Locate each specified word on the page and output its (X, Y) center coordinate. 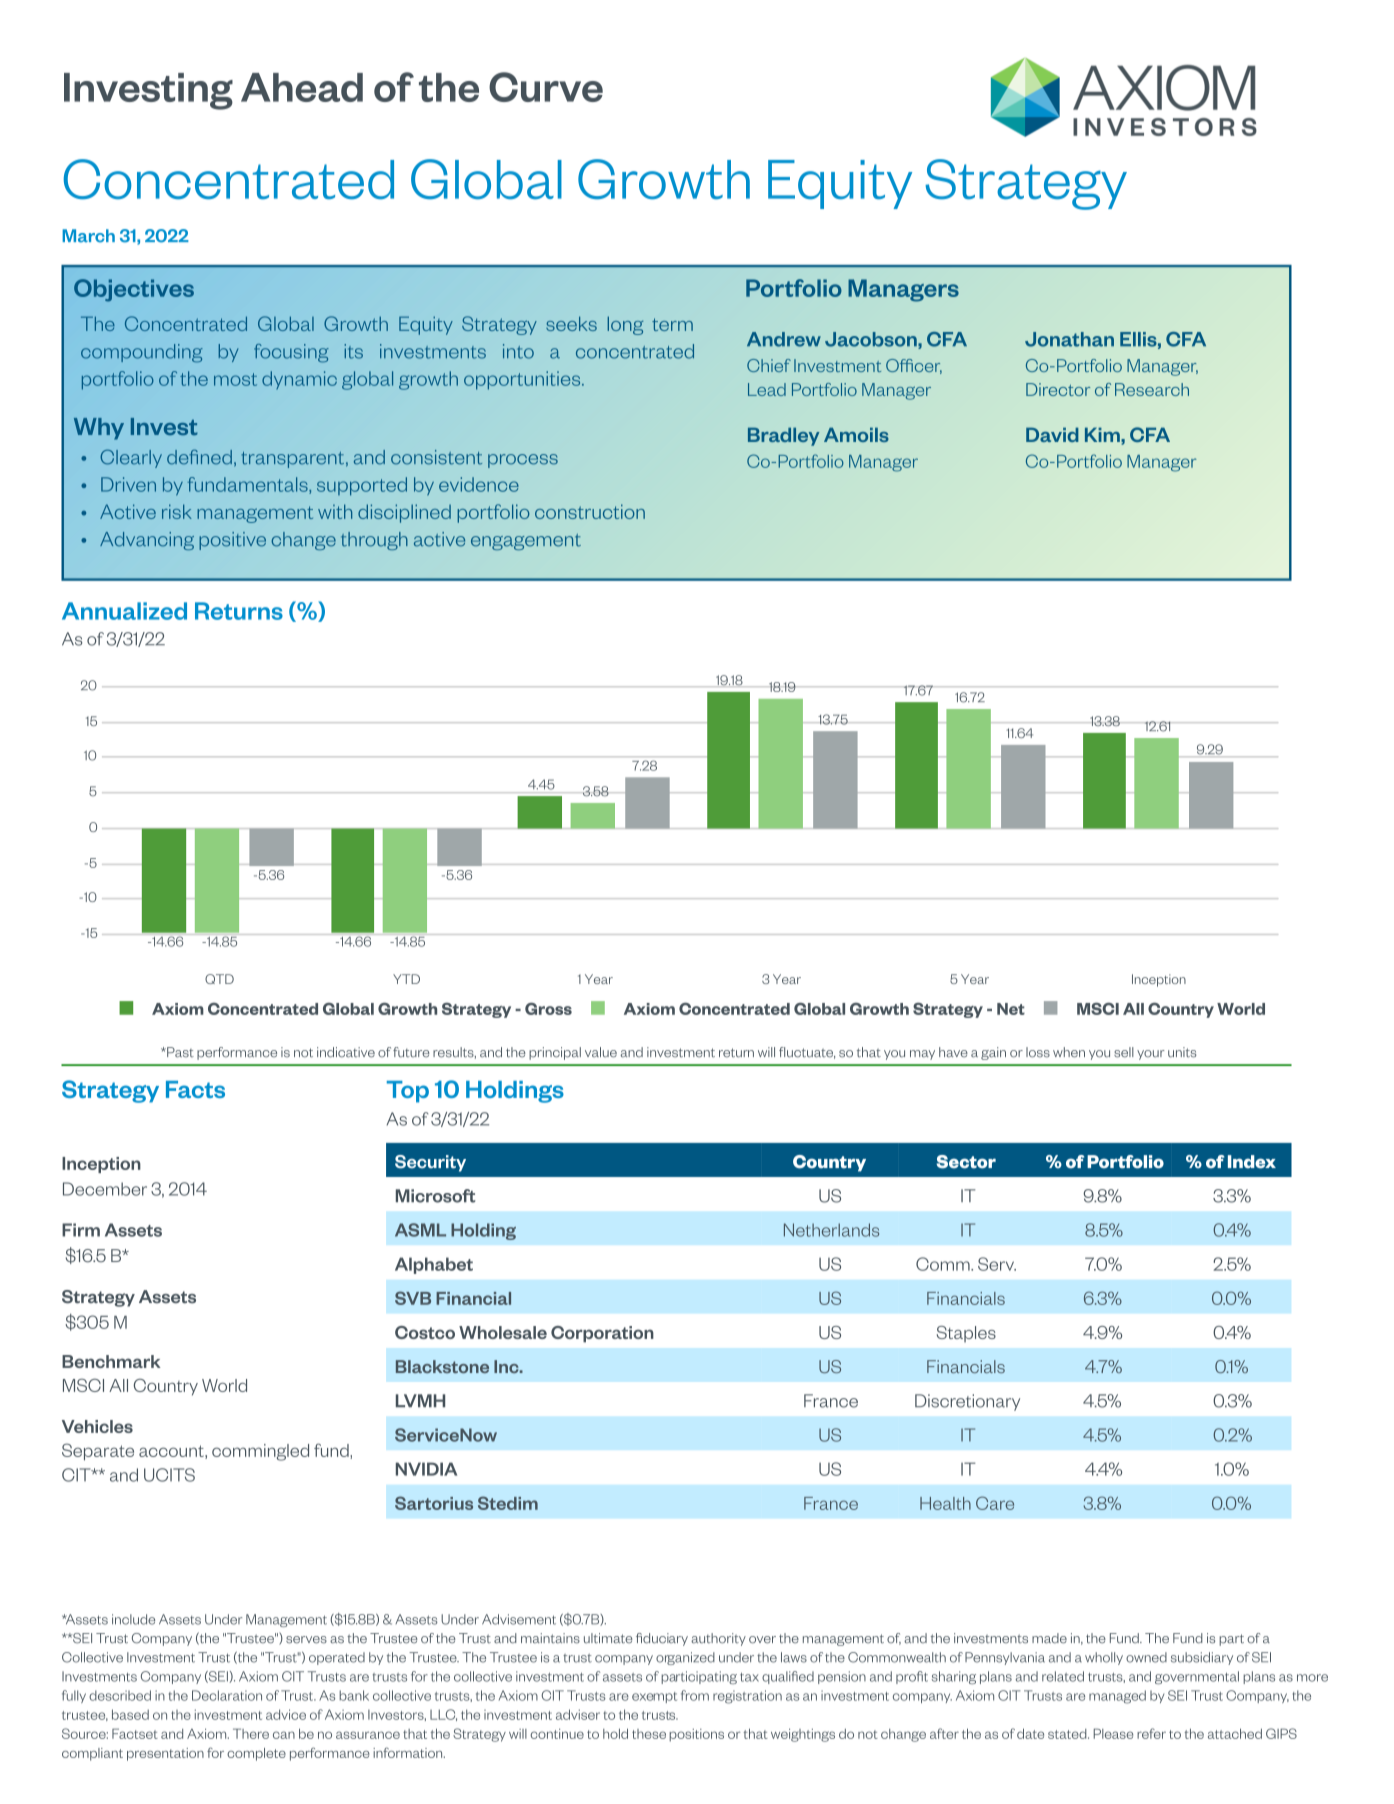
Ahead (302, 87)
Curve (546, 87)
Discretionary (967, 1402)
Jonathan (1069, 339)
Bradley (783, 436)
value (601, 1052)
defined (199, 457)
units (1182, 1052)
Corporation (602, 1334)
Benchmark (111, 1361)
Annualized (124, 611)
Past (179, 1052)
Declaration (227, 1695)
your (1151, 1055)
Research (1152, 389)
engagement (526, 542)
